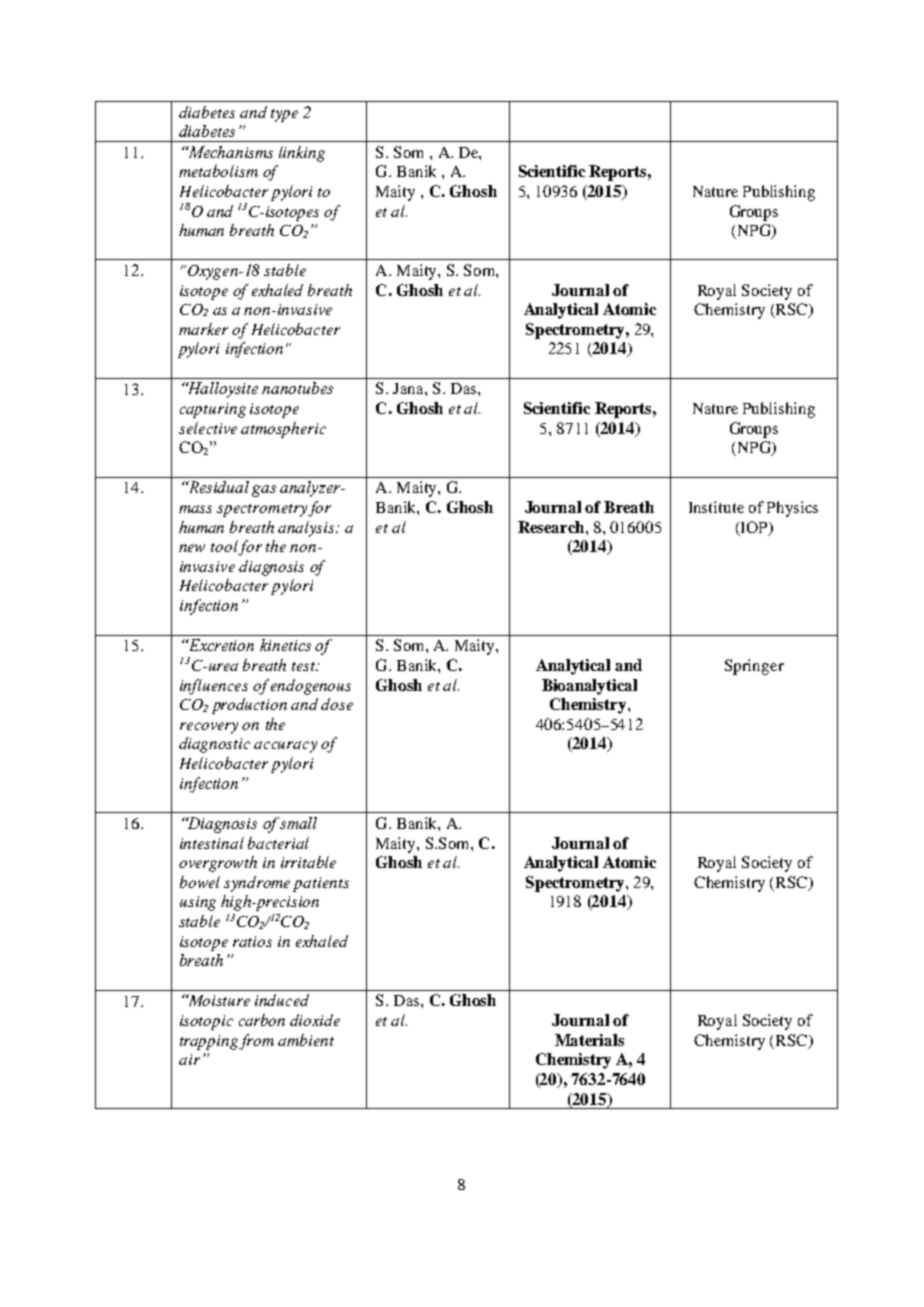 The height and width of the screenshot is (1307, 924). I want to click on atmospheric, so click(283, 430).
